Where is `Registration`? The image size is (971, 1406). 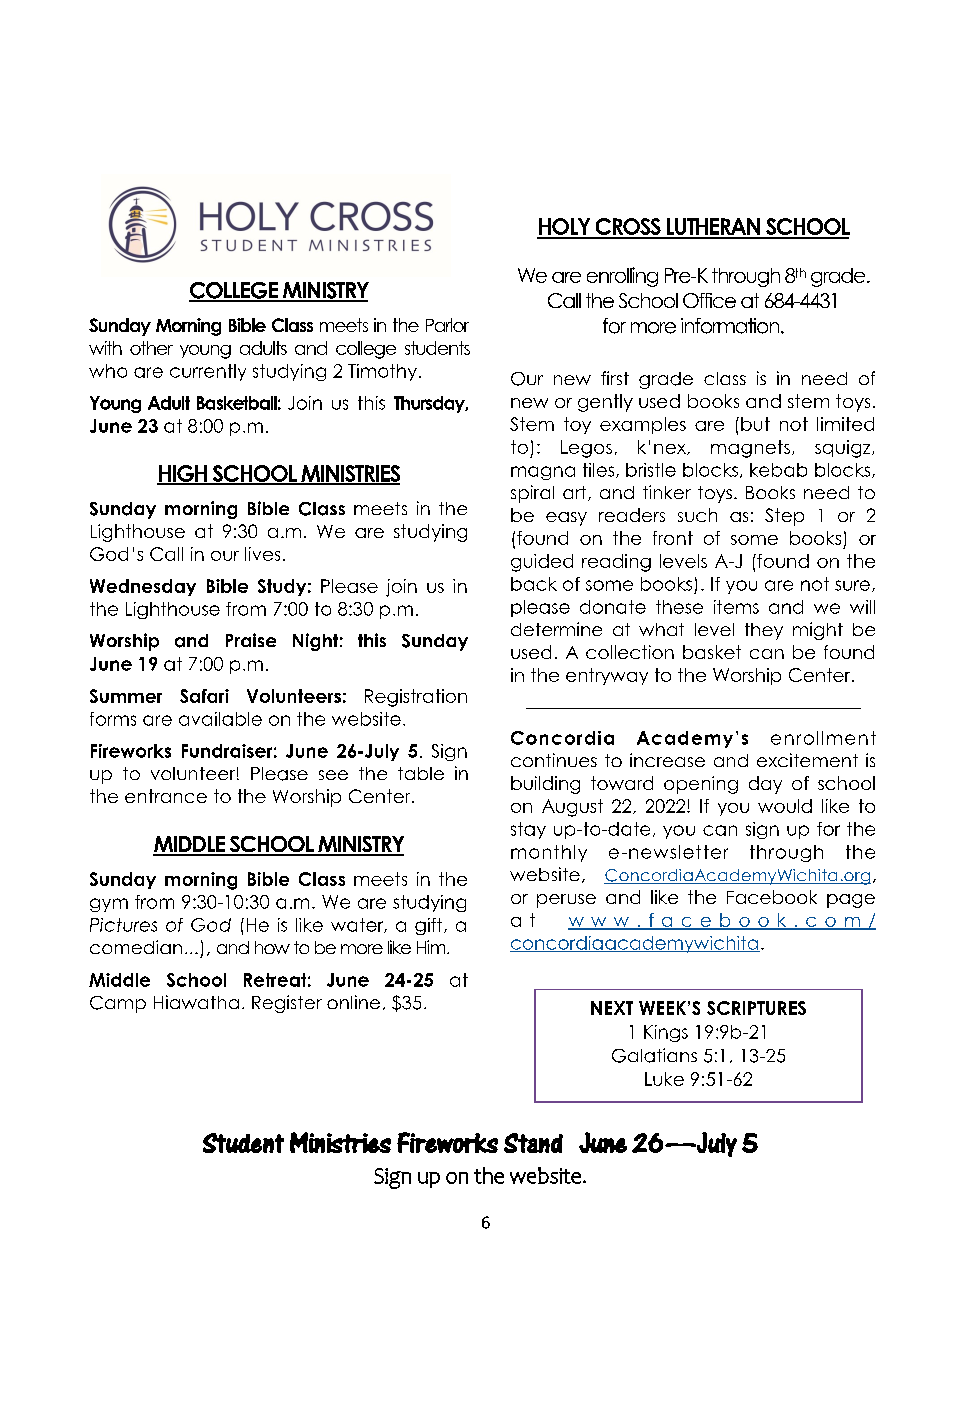
Registration is located at coordinates (416, 698).
